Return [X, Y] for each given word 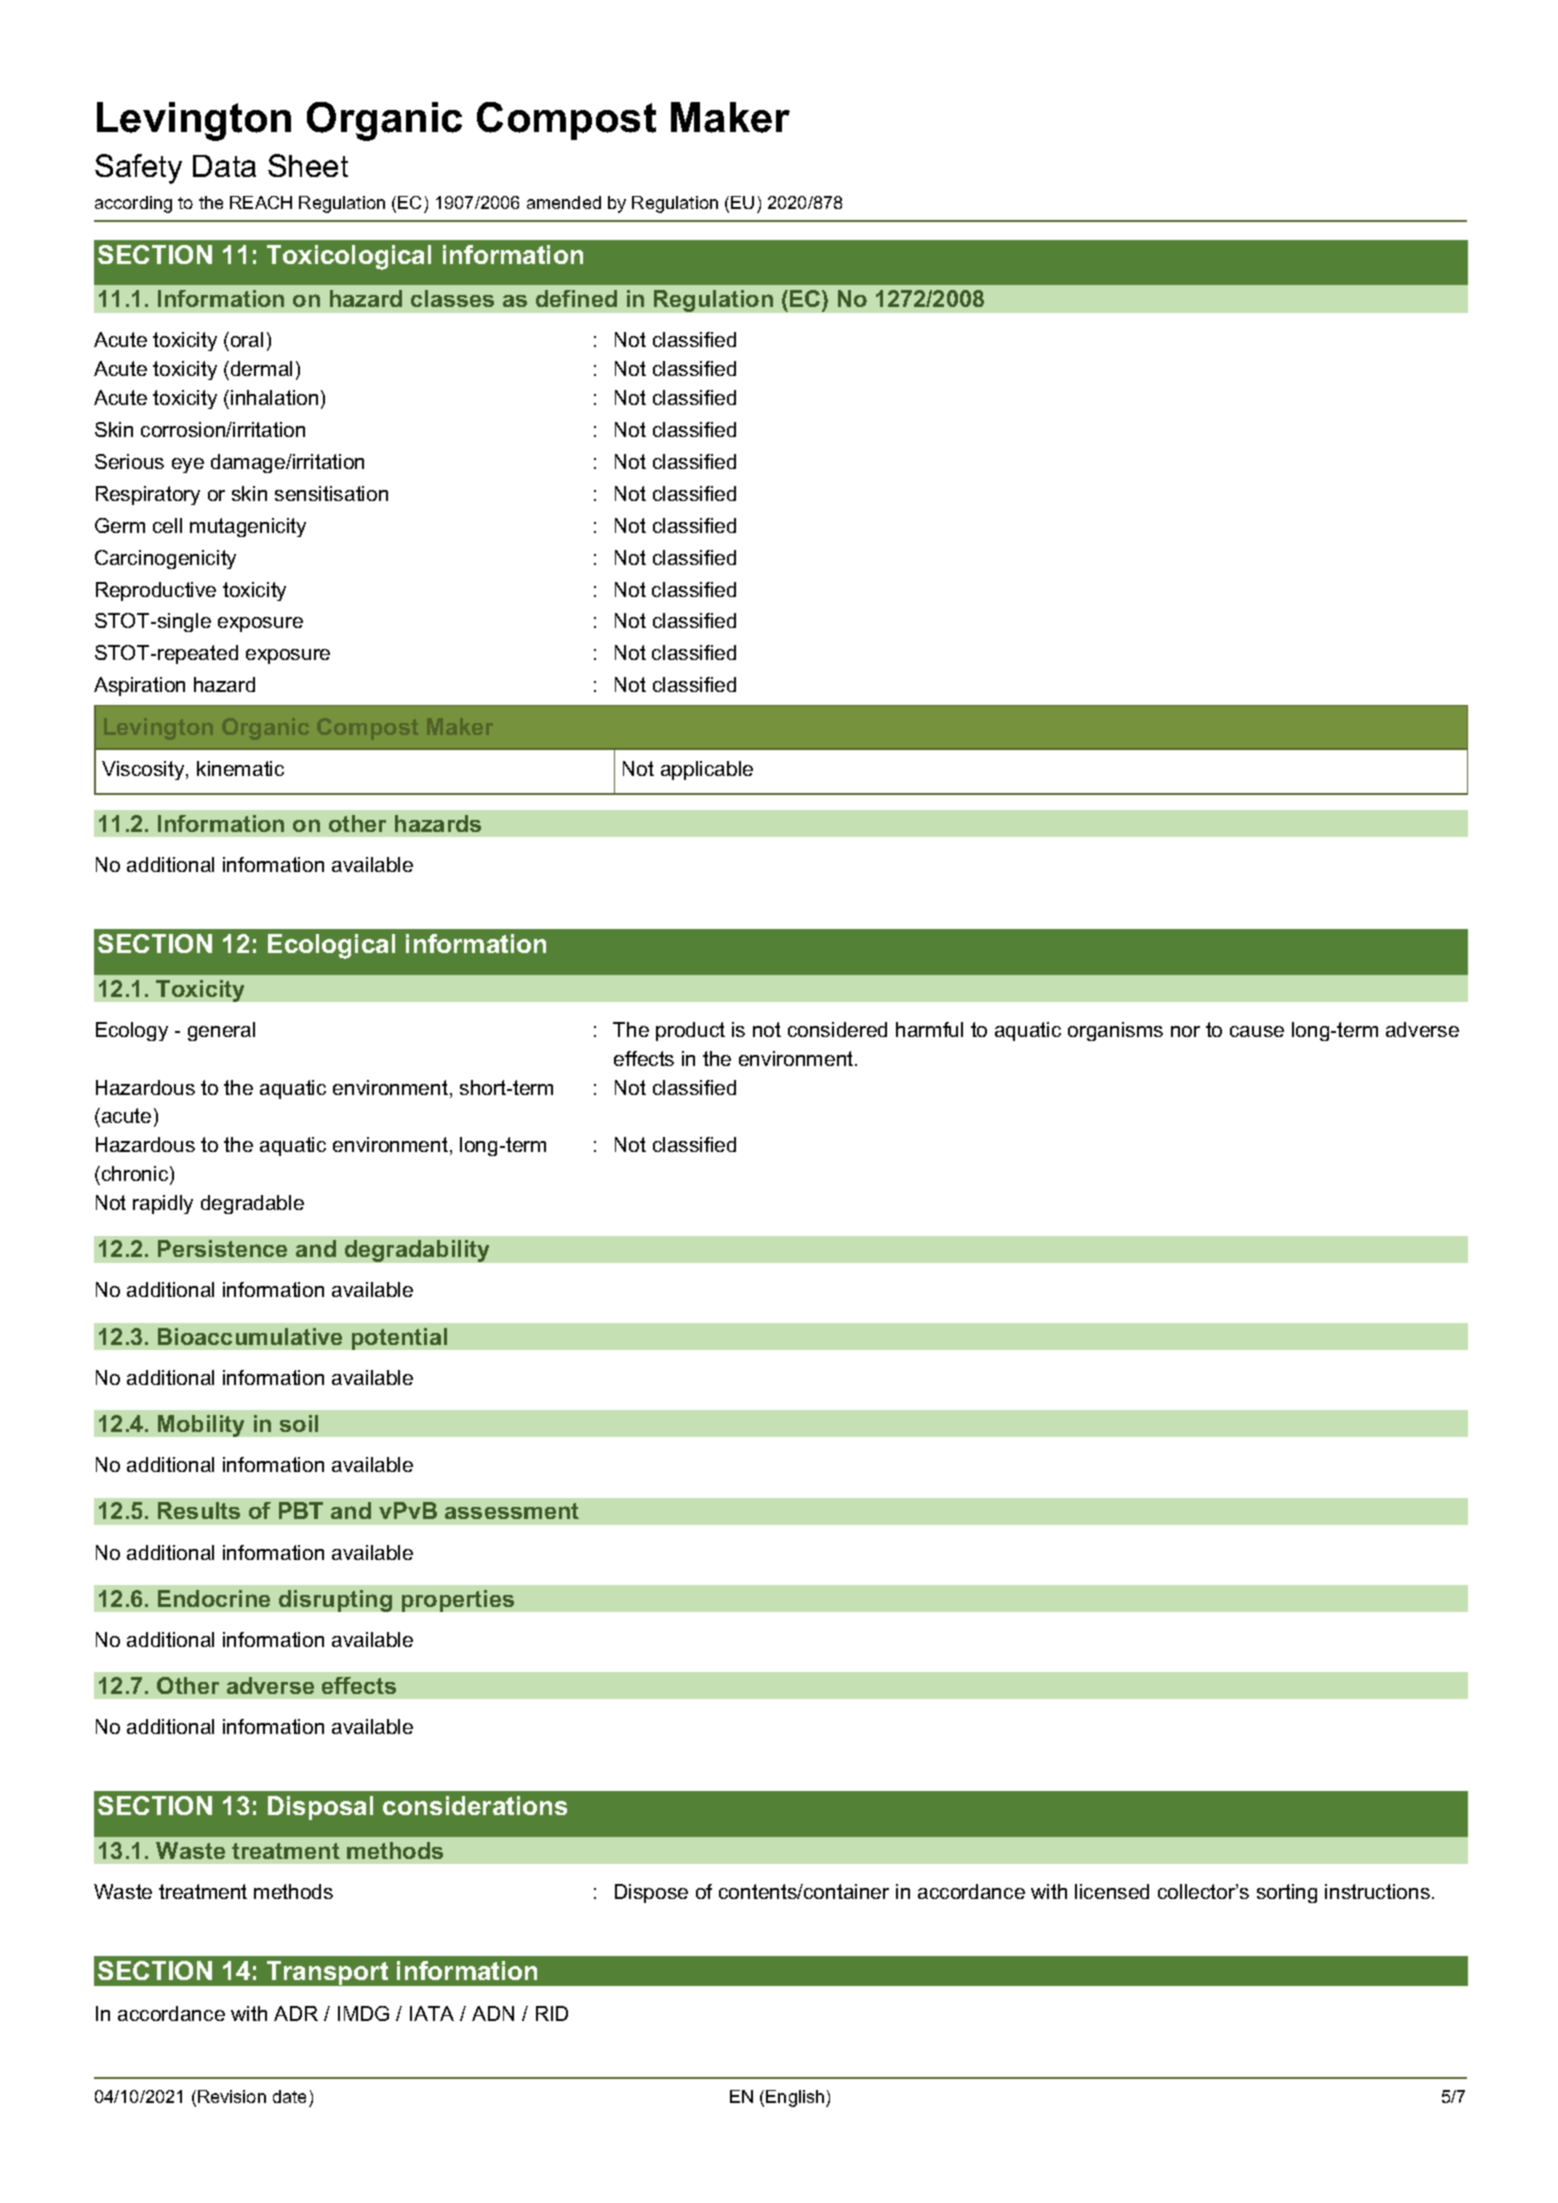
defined [576, 298]
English [796, 2098]
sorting [1287, 1893]
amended [564, 202]
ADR [296, 2013]
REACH [261, 202]
